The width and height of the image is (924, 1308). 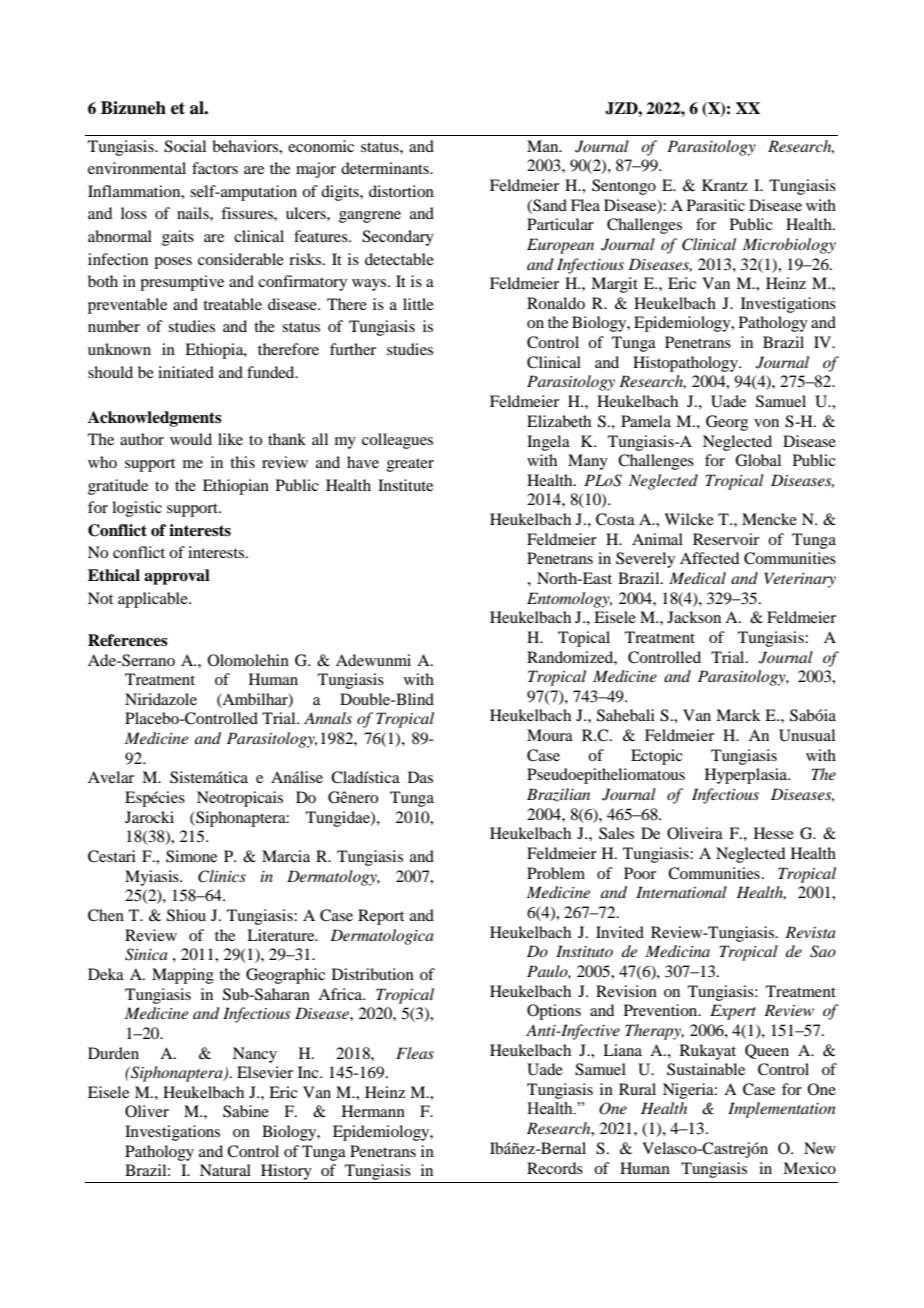 What do you see at coordinates (726, 539) in the image?
I see `Reservoir` at bounding box center [726, 539].
